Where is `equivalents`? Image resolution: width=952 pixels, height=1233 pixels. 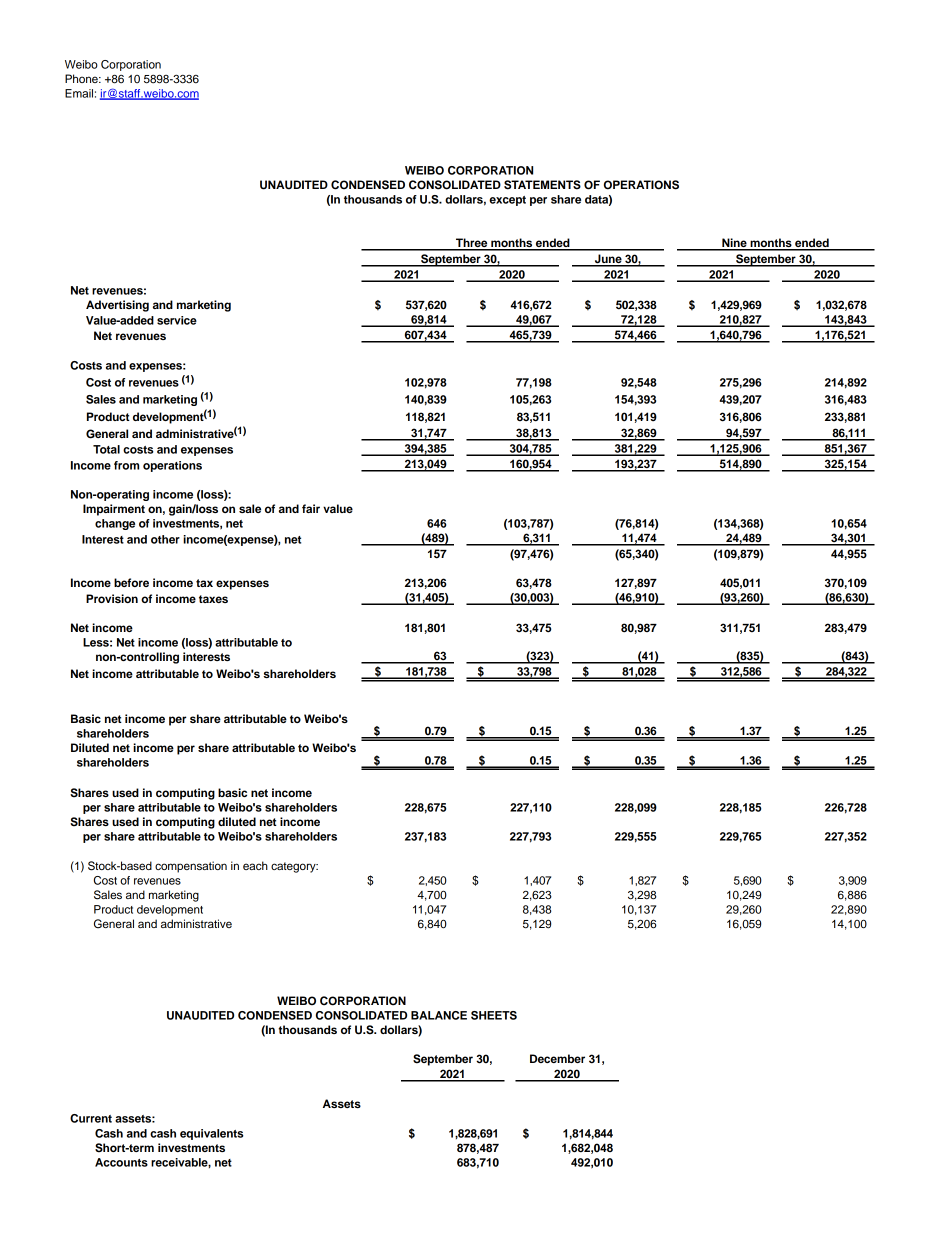
equivalents is located at coordinates (212, 1134).
